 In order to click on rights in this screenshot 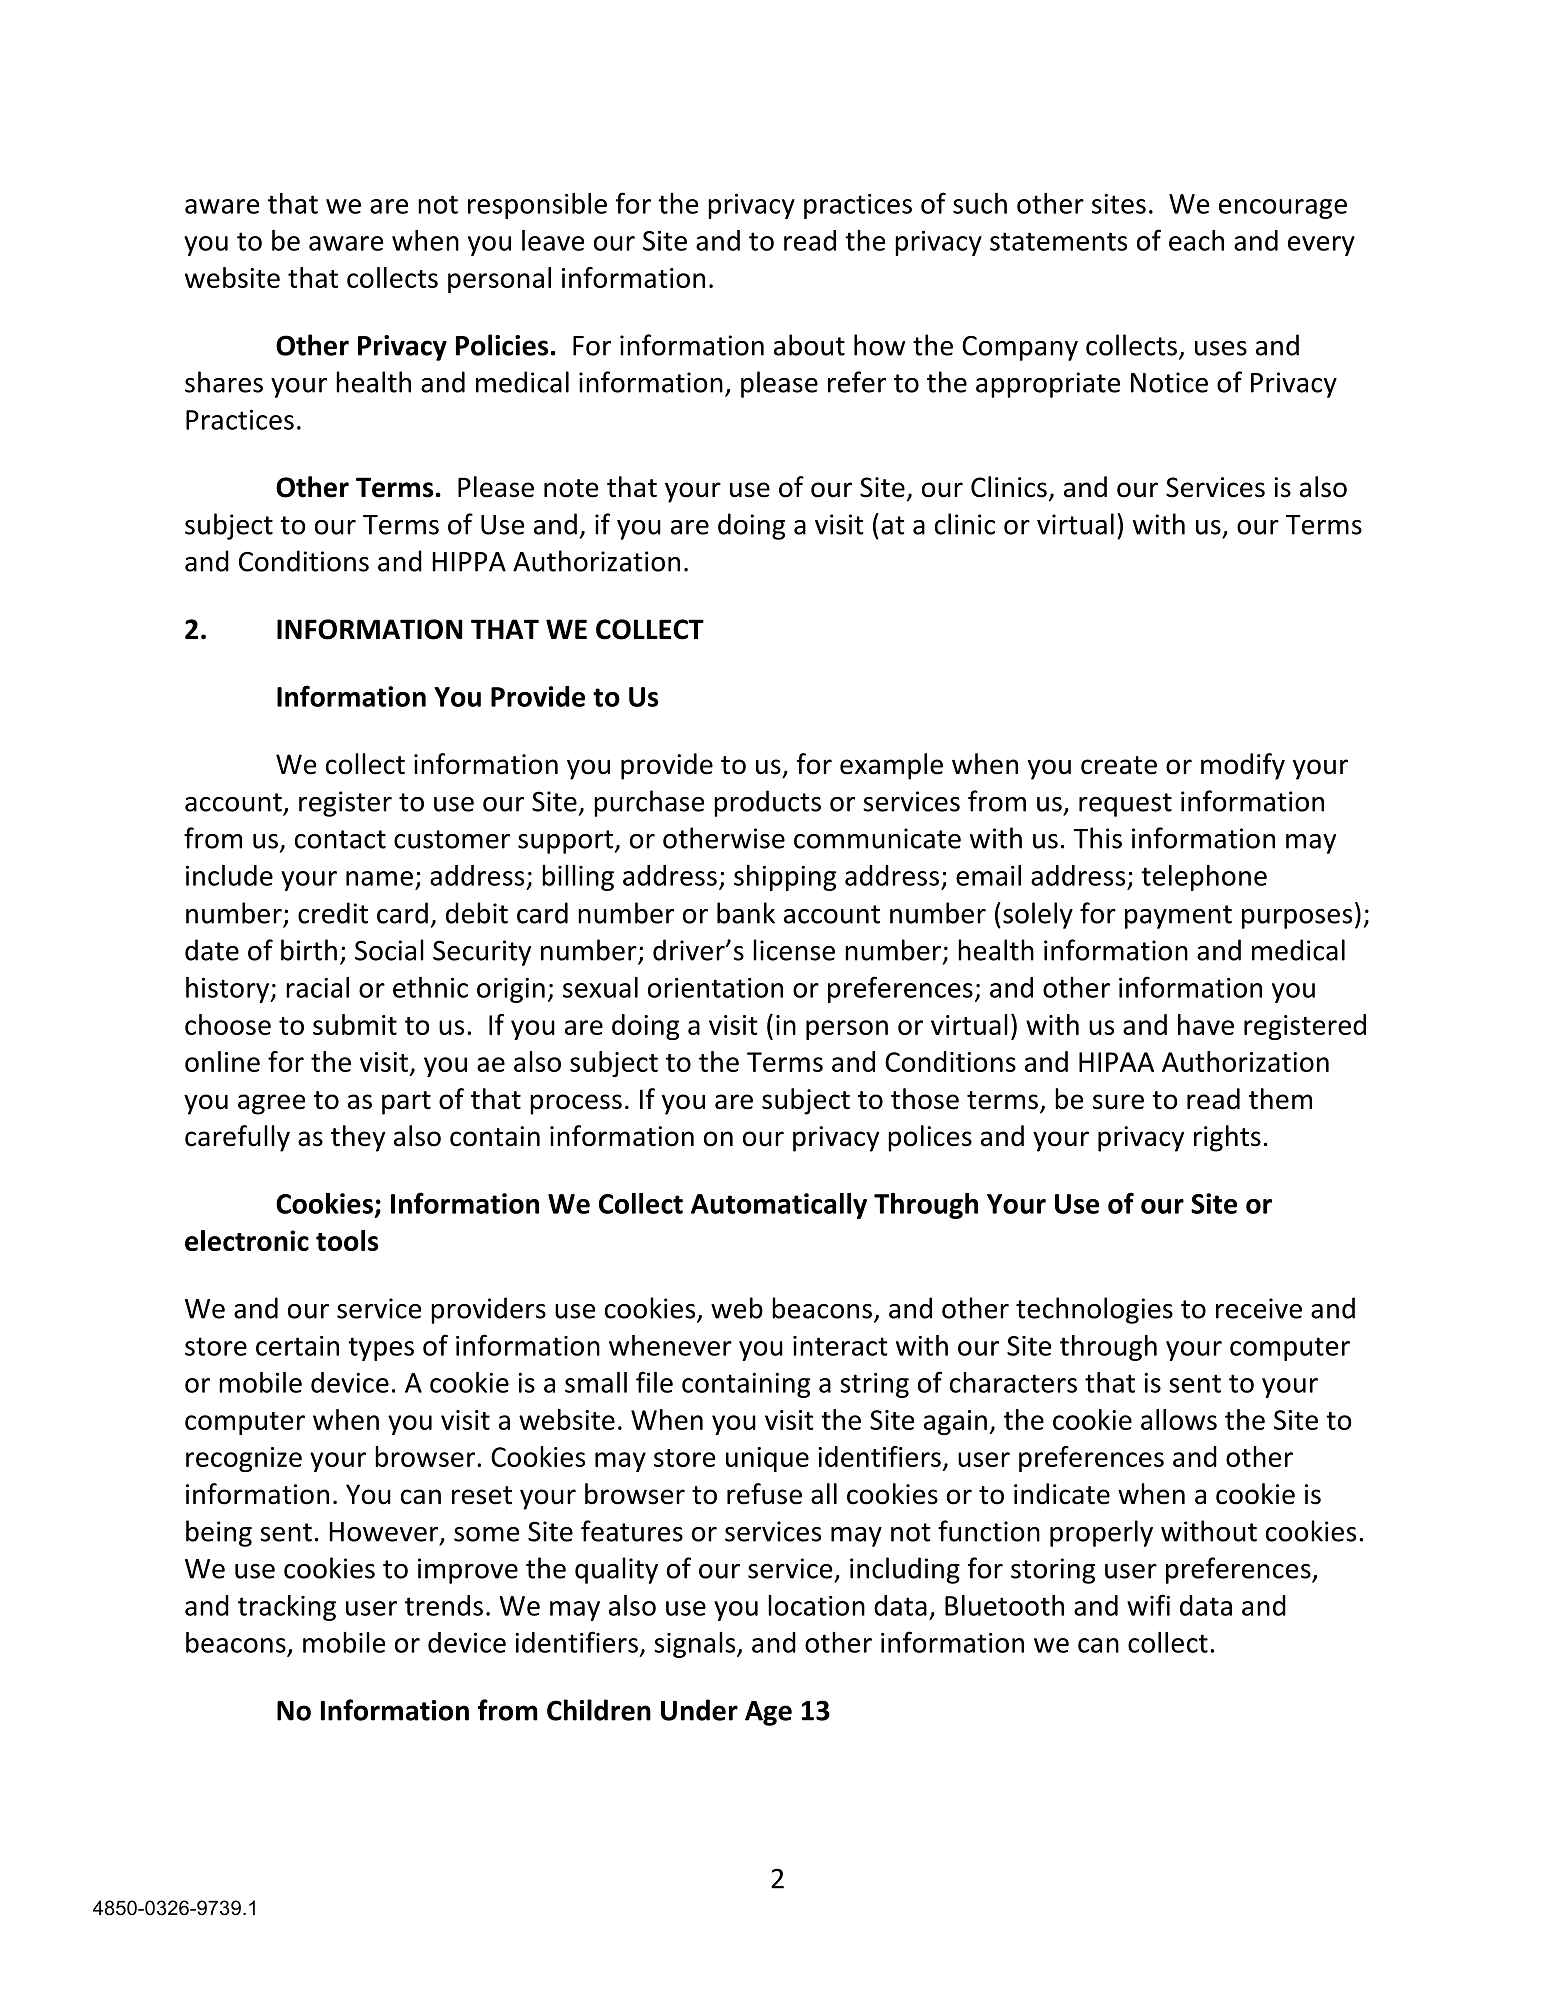, I will do `click(1227, 1138)`.
